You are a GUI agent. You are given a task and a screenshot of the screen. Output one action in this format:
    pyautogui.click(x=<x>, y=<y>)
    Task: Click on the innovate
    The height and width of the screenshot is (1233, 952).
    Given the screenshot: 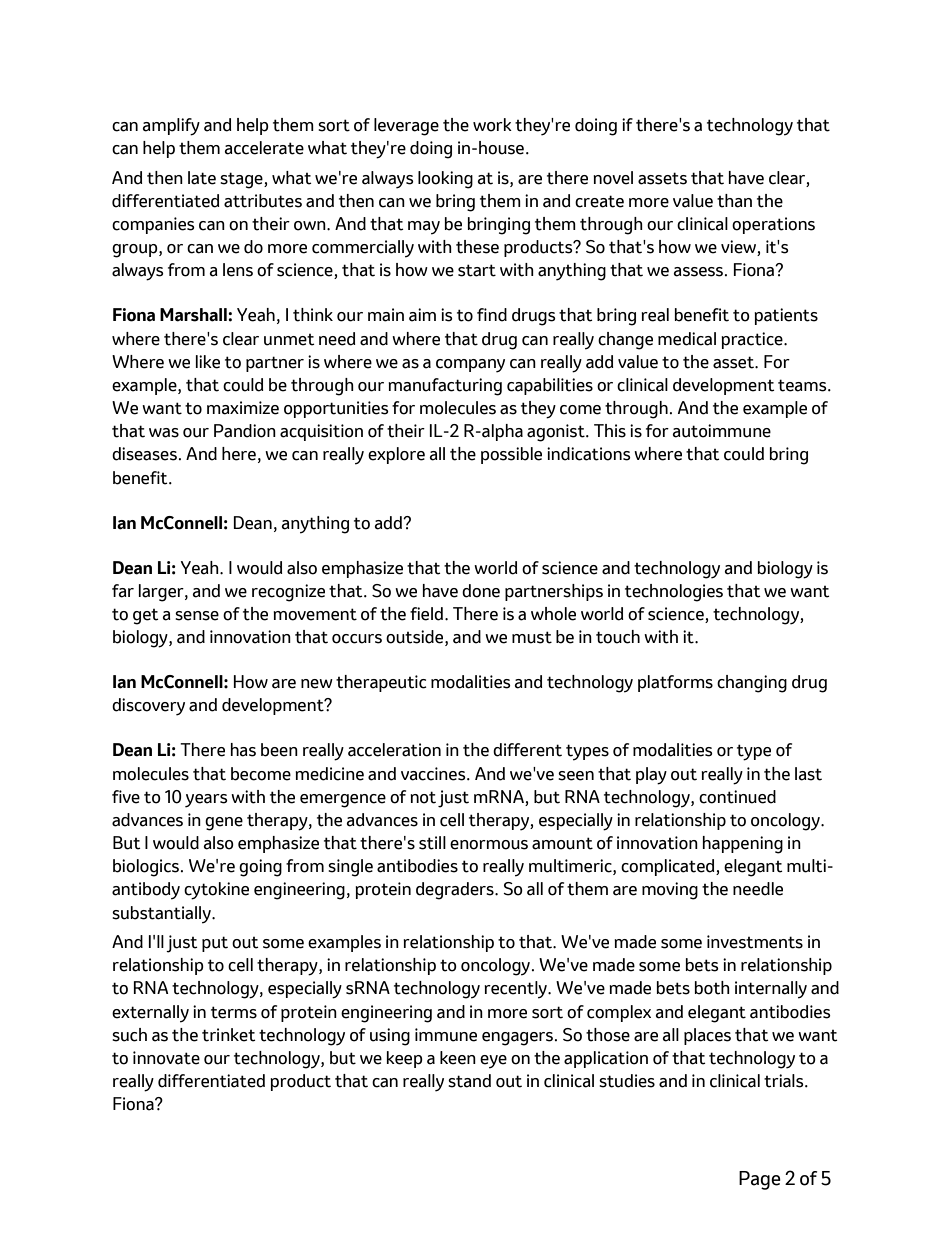 What is the action you would take?
    pyautogui.click(x=166, y=1058)
